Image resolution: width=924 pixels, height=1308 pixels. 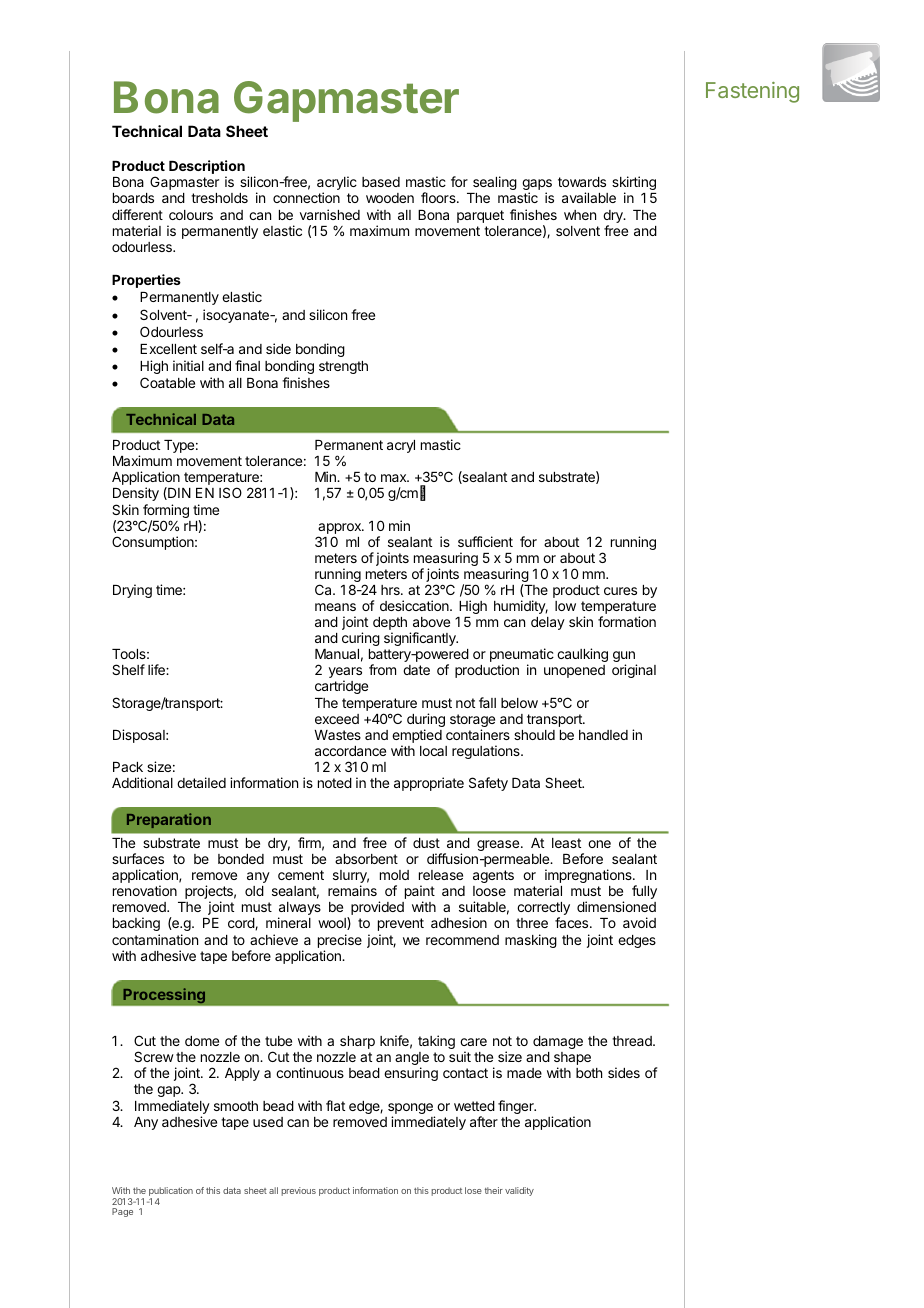 I want to click on avoid, so click(x=639, y=922).
